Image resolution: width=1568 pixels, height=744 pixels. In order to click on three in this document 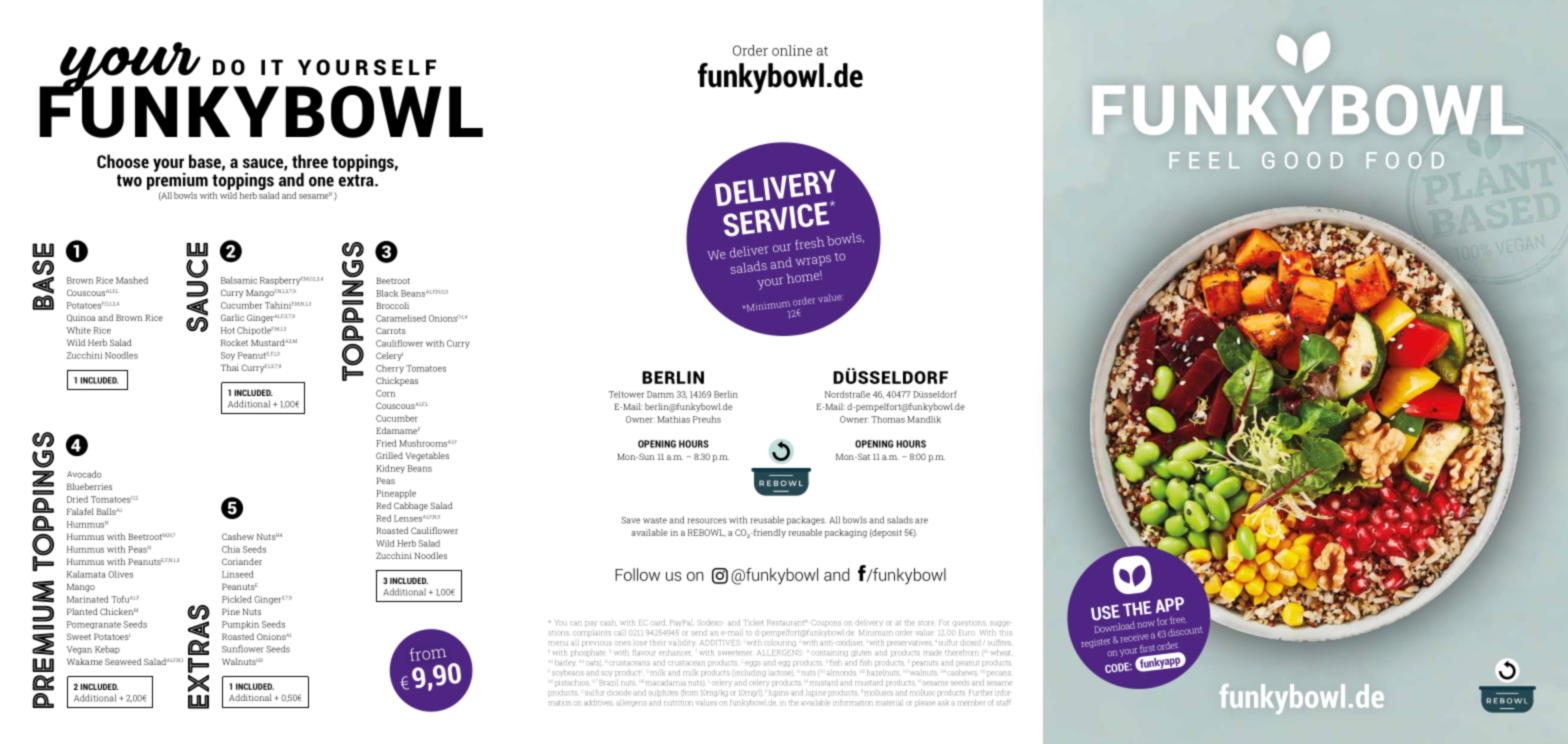, I will do `click(310, 161)`.
